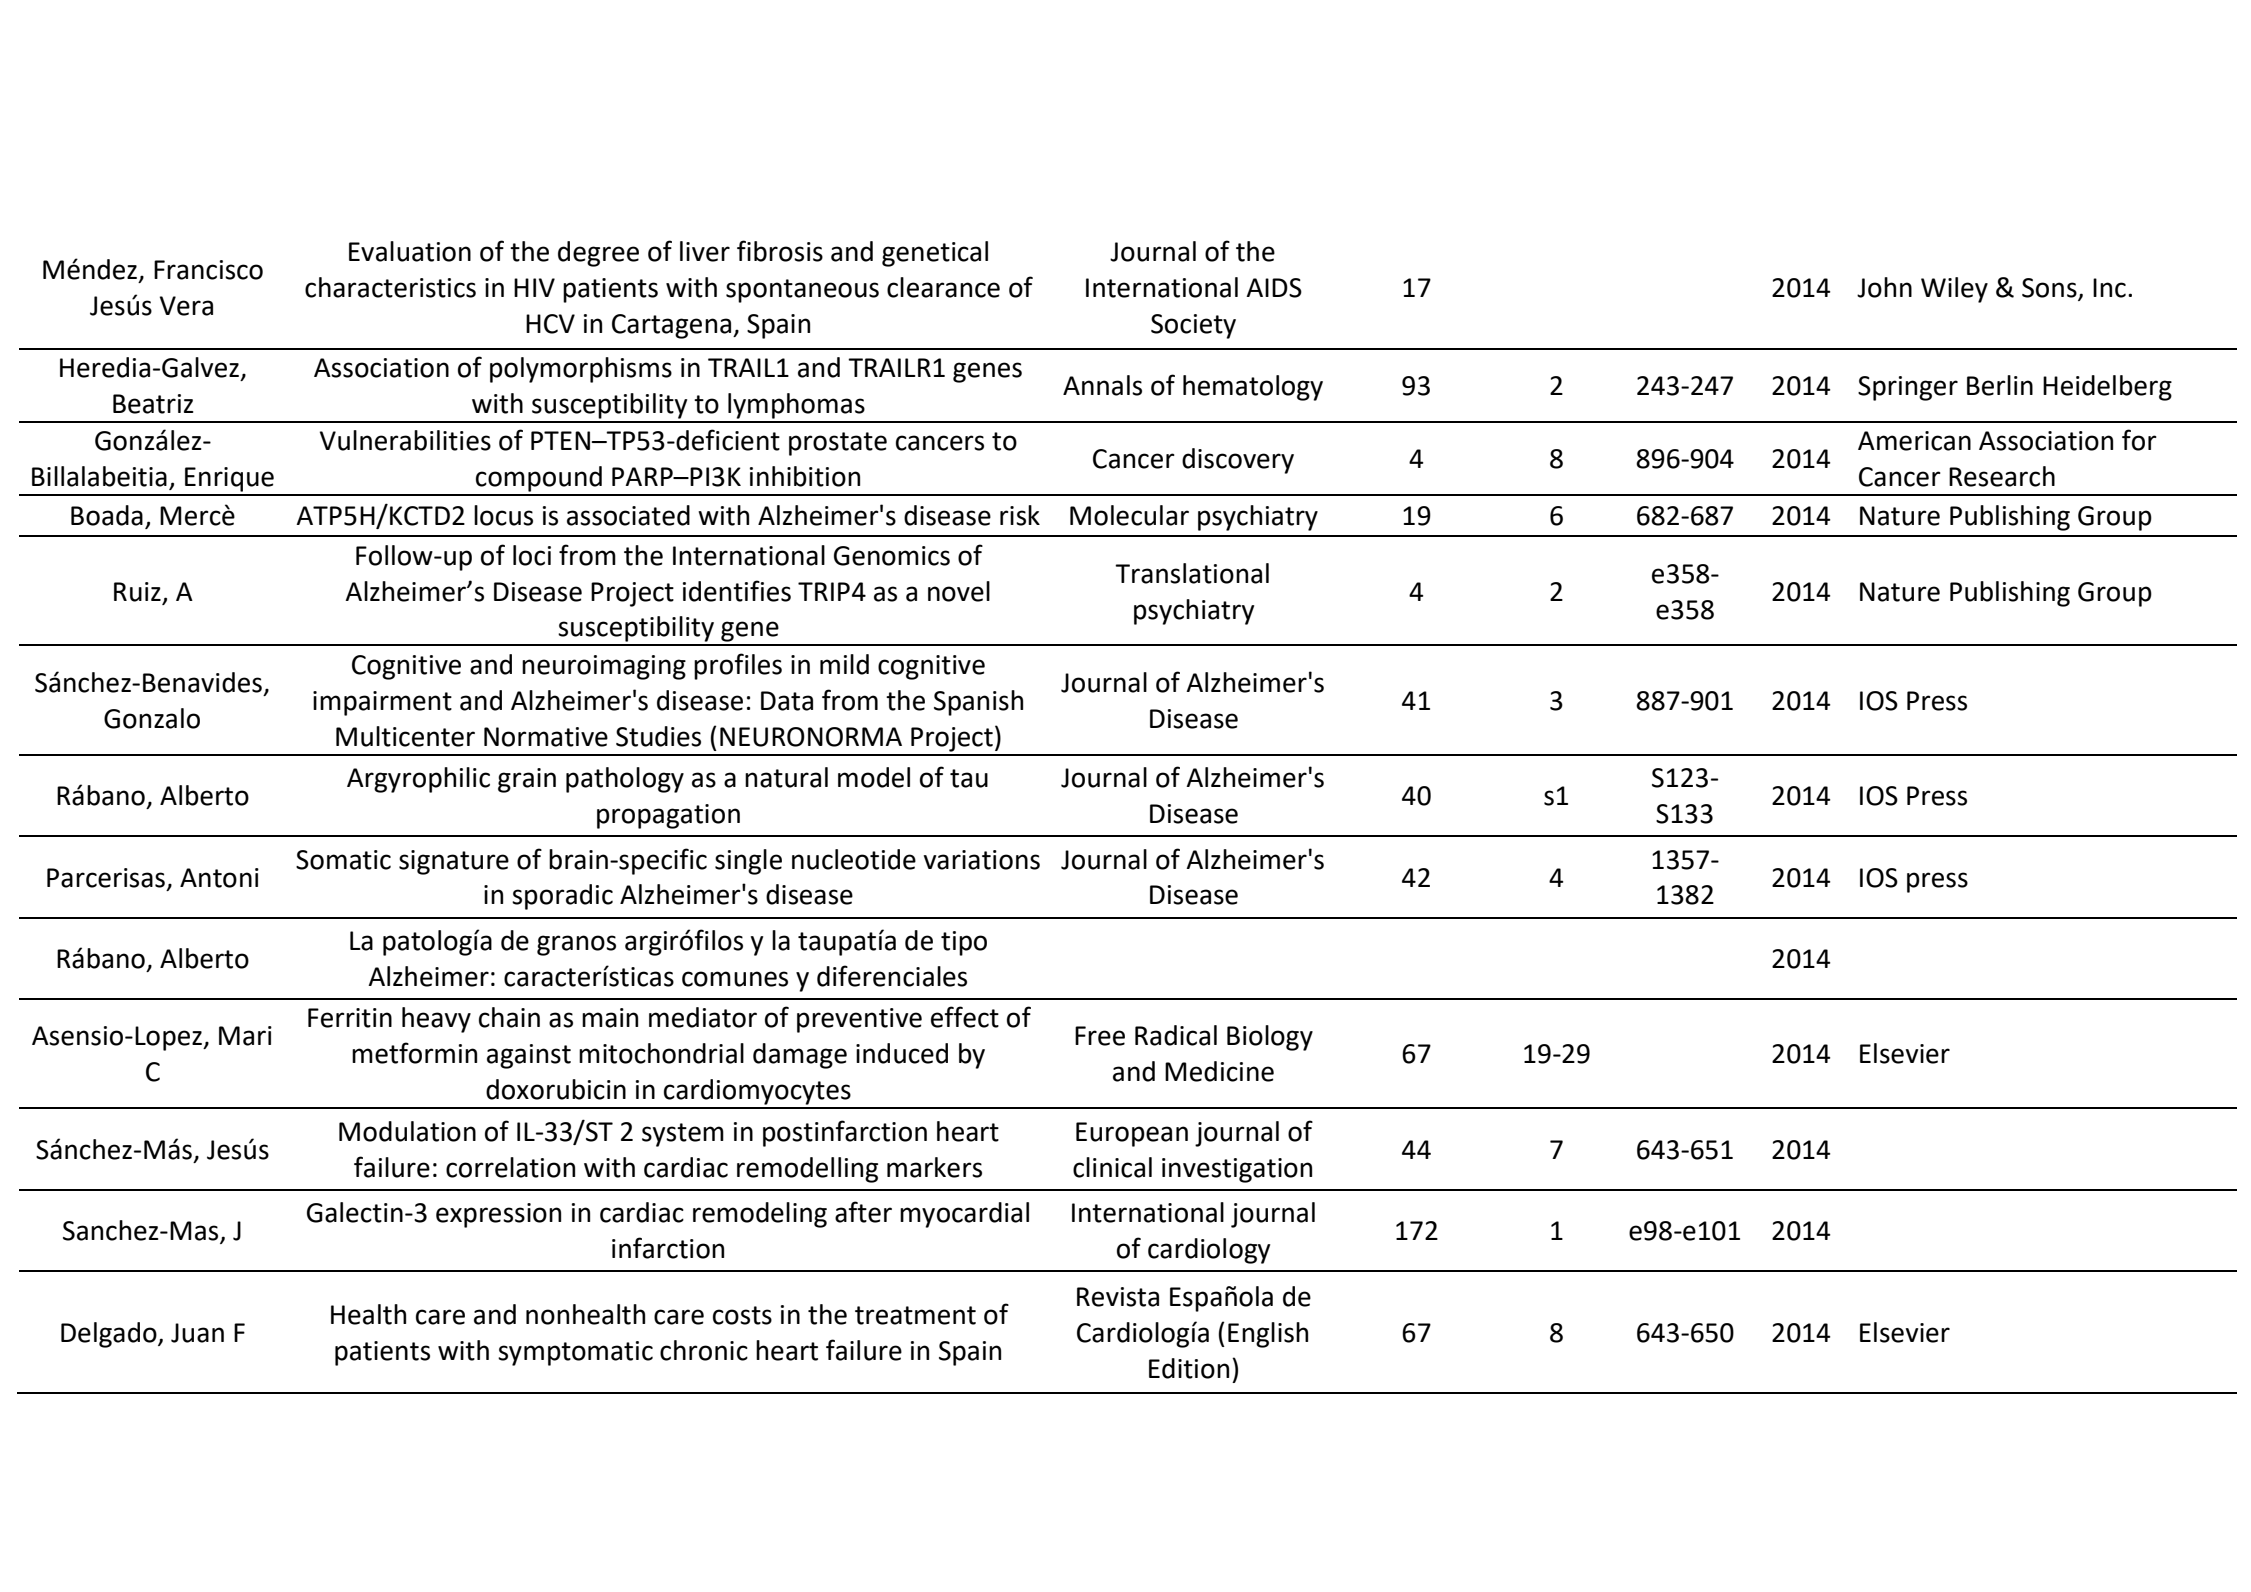  What do you see at coordinates (982, 860) in the screenshot?
I see `variations` at bounding box center [982, 860].
